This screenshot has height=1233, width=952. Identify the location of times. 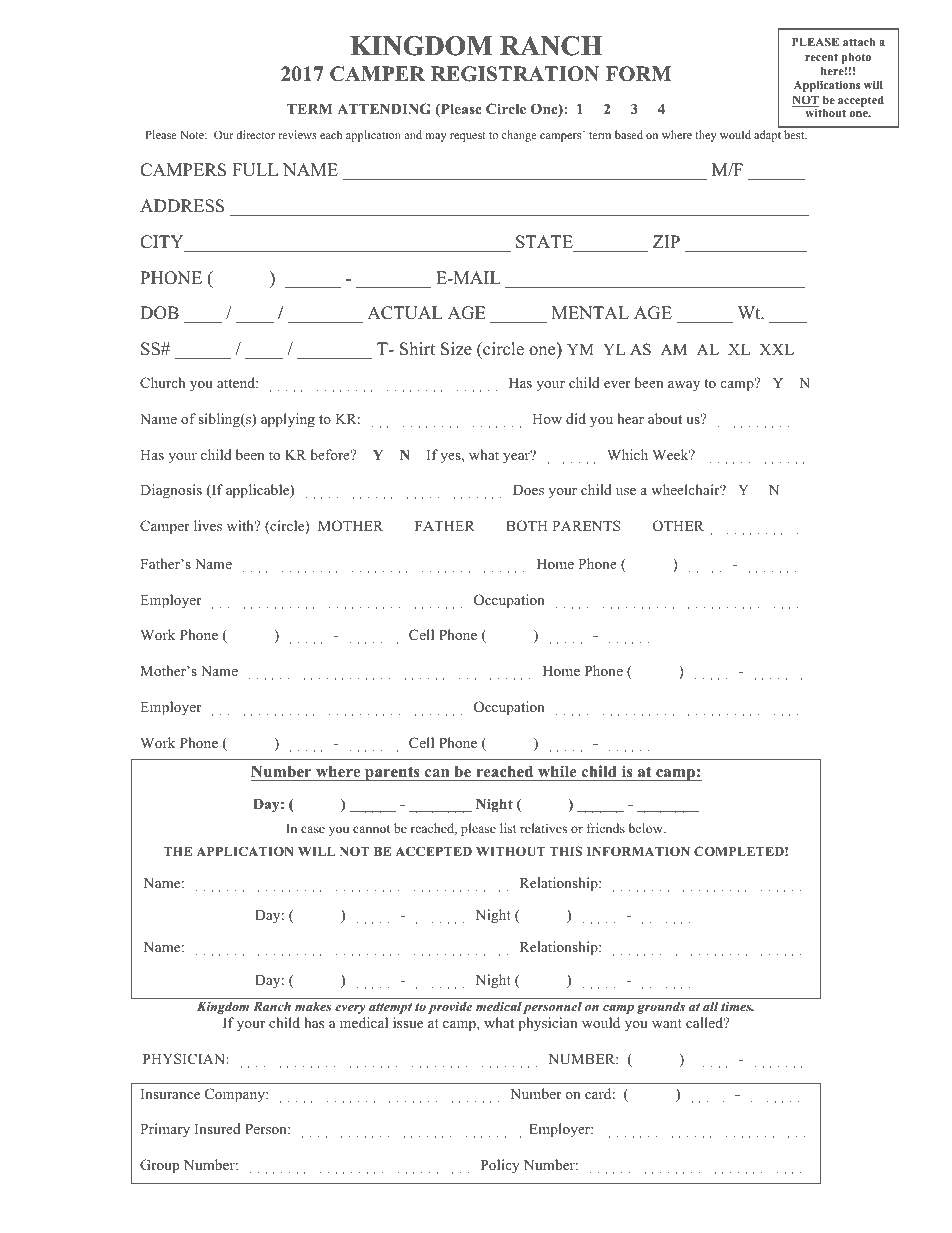
(737, 1006).
